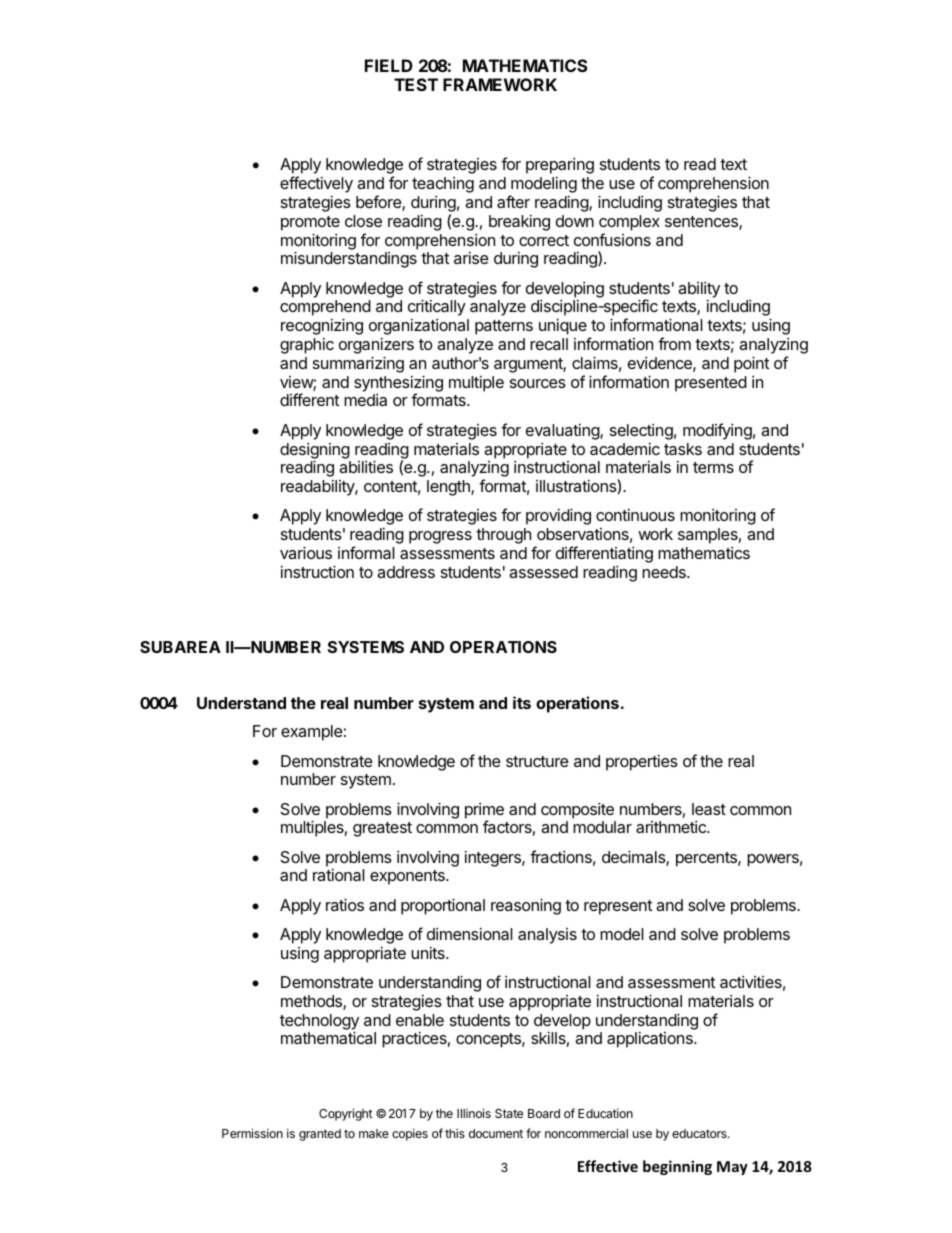  I want to click on assessed, so click(543, 572).
